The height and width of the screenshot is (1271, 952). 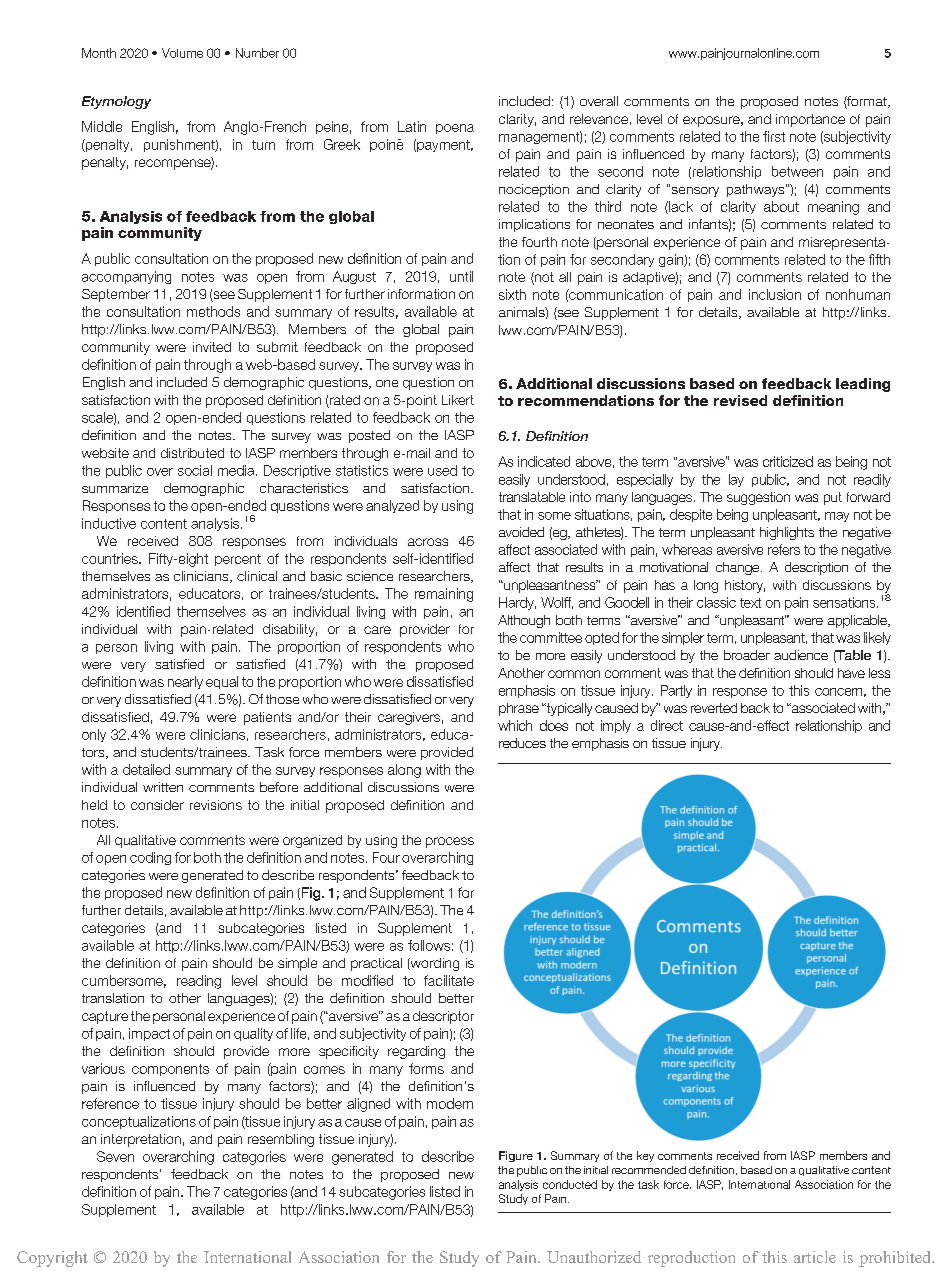 I want to click on article, so click(x=815, y=1257).
